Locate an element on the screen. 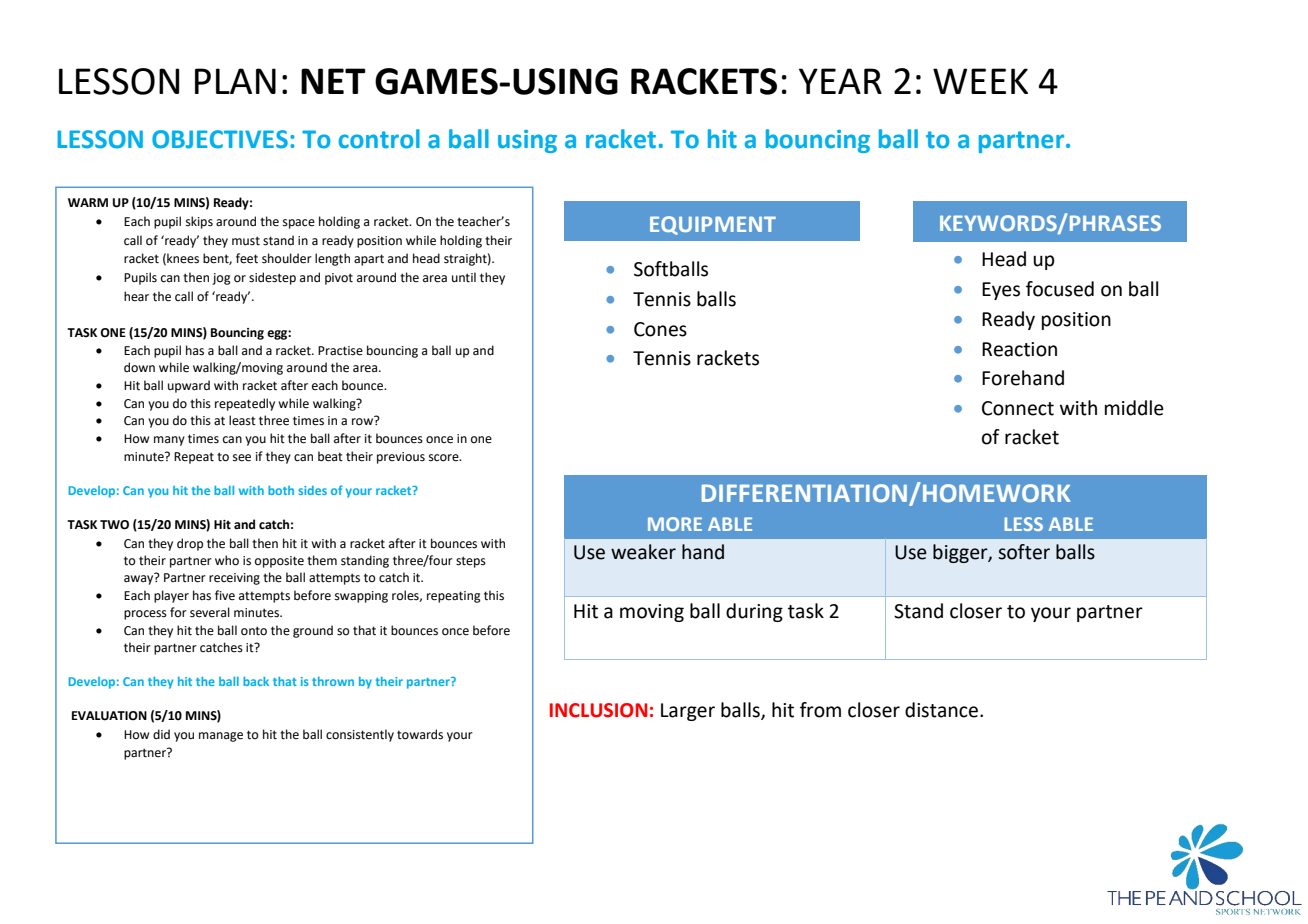  manage is located at coordinates (221, 737).
